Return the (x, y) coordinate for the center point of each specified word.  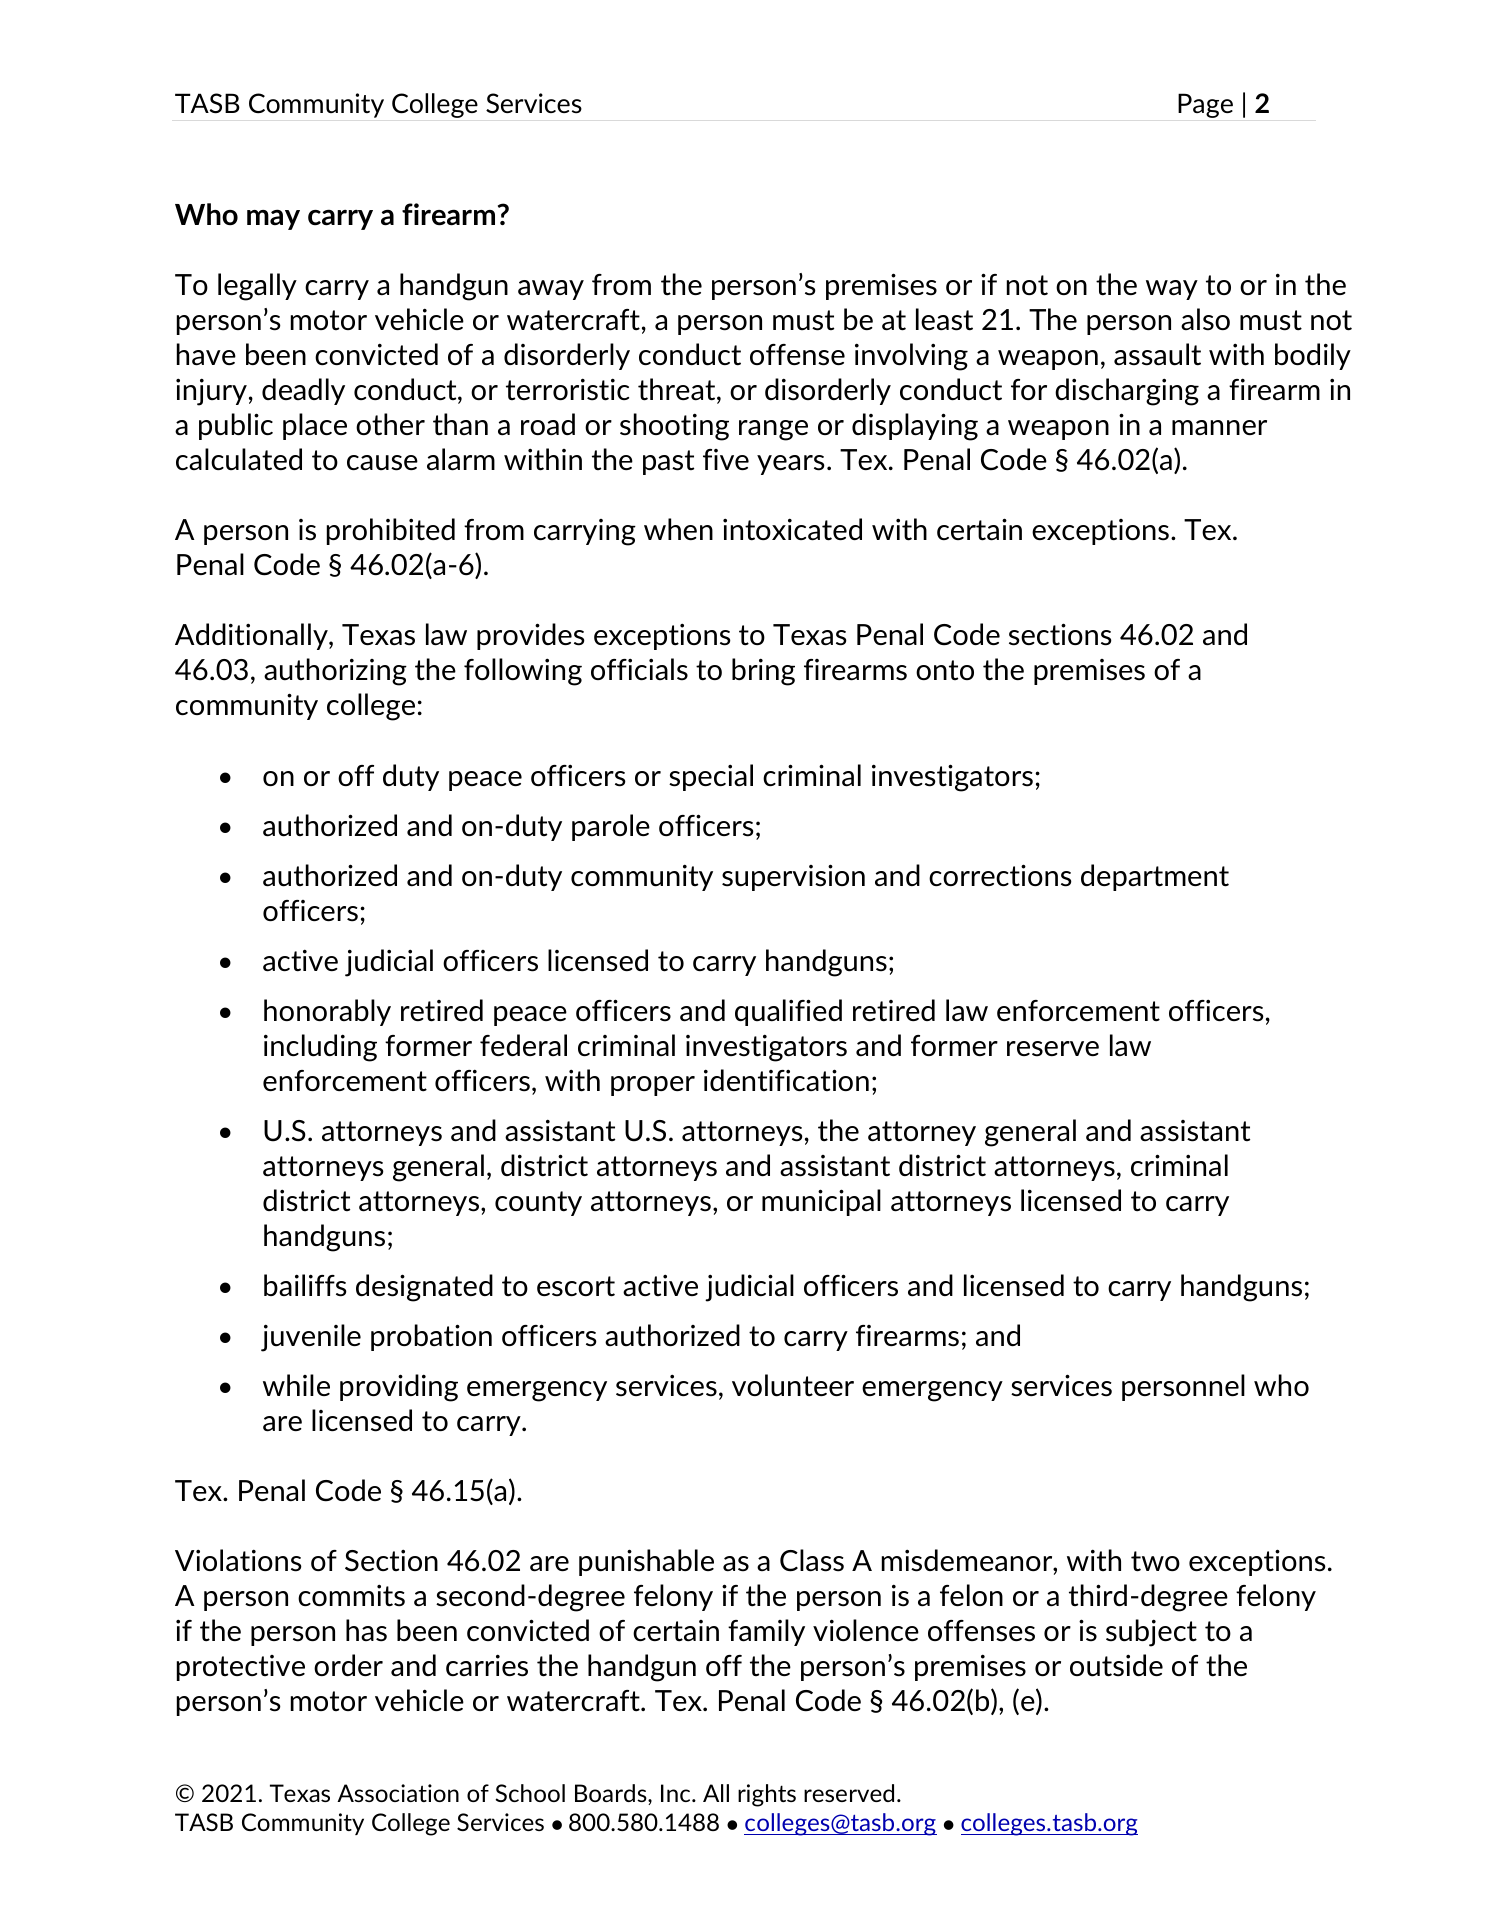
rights (767, 1795)
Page (1205, 105)
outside (1116, 1665)
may (273, 219)
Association (398, 1793)
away (551, 290)
